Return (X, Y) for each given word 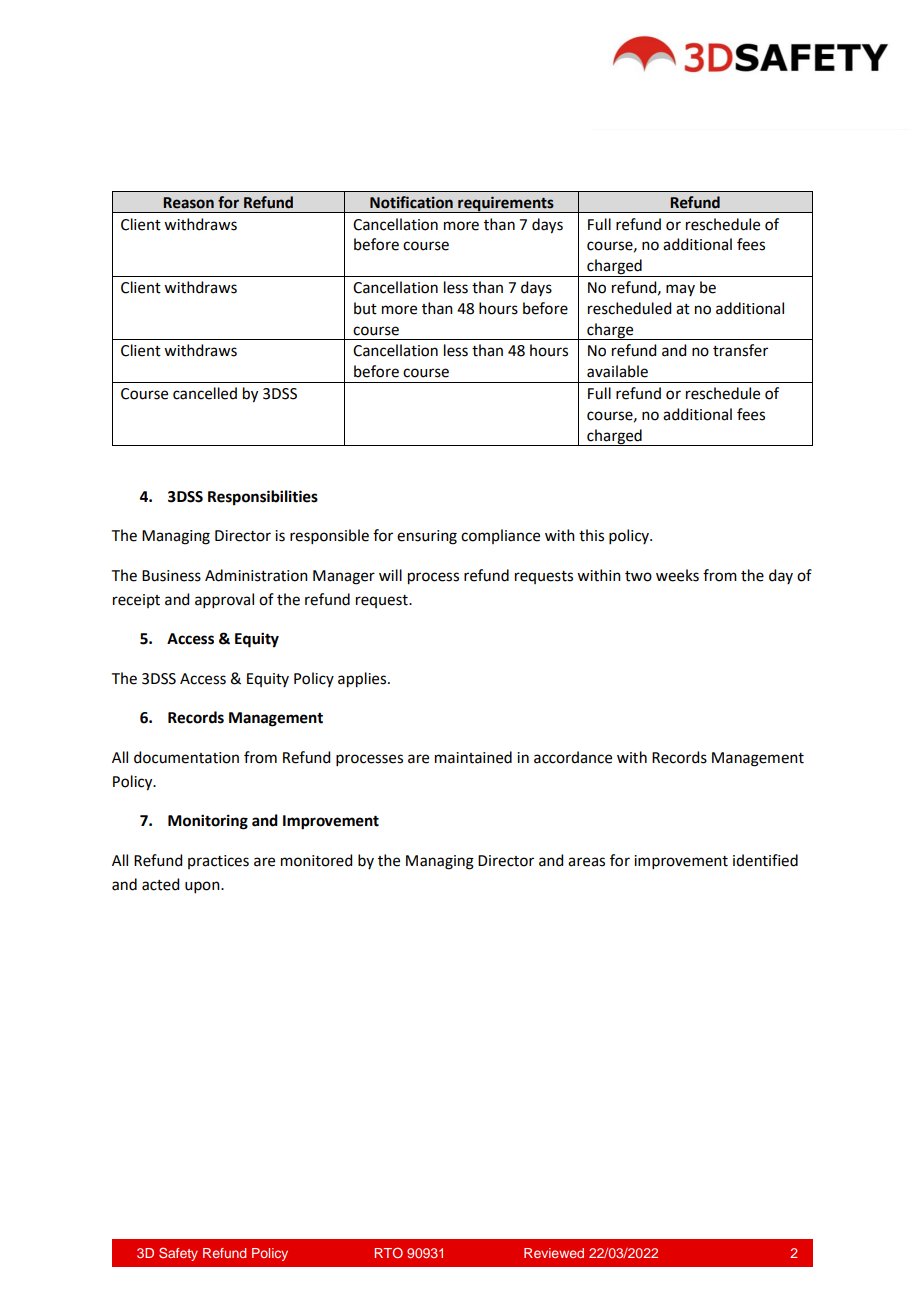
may (680, 290)
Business (171, 576)
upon (203, 887)
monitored (316, 860)
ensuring (427, 537)
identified (765, 860)
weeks (677, 575)
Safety (178, 1254)
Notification (411, 202)
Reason (188, 203)
